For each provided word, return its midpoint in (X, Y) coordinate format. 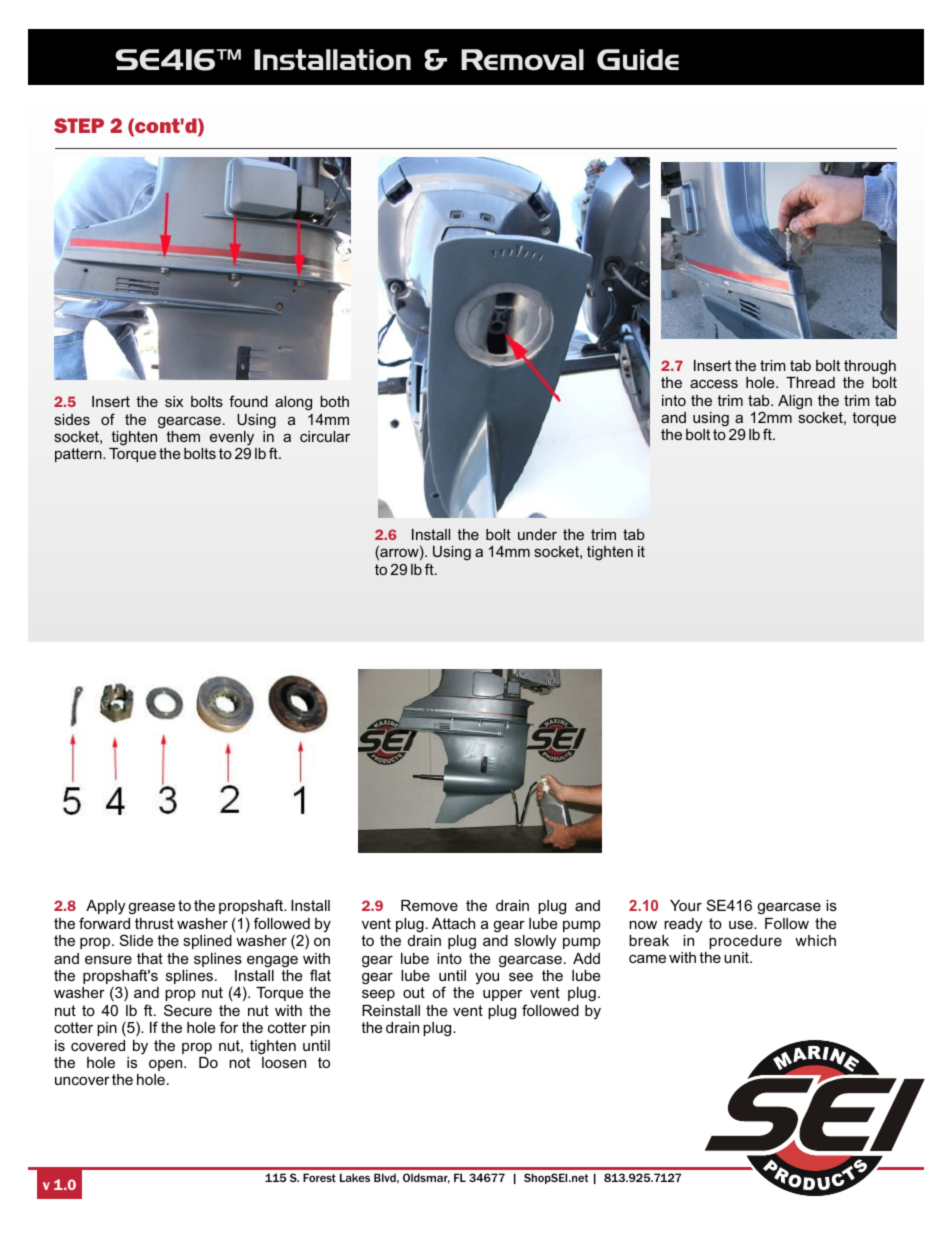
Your (686, 905)
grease (152, 908)
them (183, 436)
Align (795, 402)
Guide (638, 59)
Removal (522, 60)
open (167, 1065)
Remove (429, 905)
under (537, 534)
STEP (79, 125)
